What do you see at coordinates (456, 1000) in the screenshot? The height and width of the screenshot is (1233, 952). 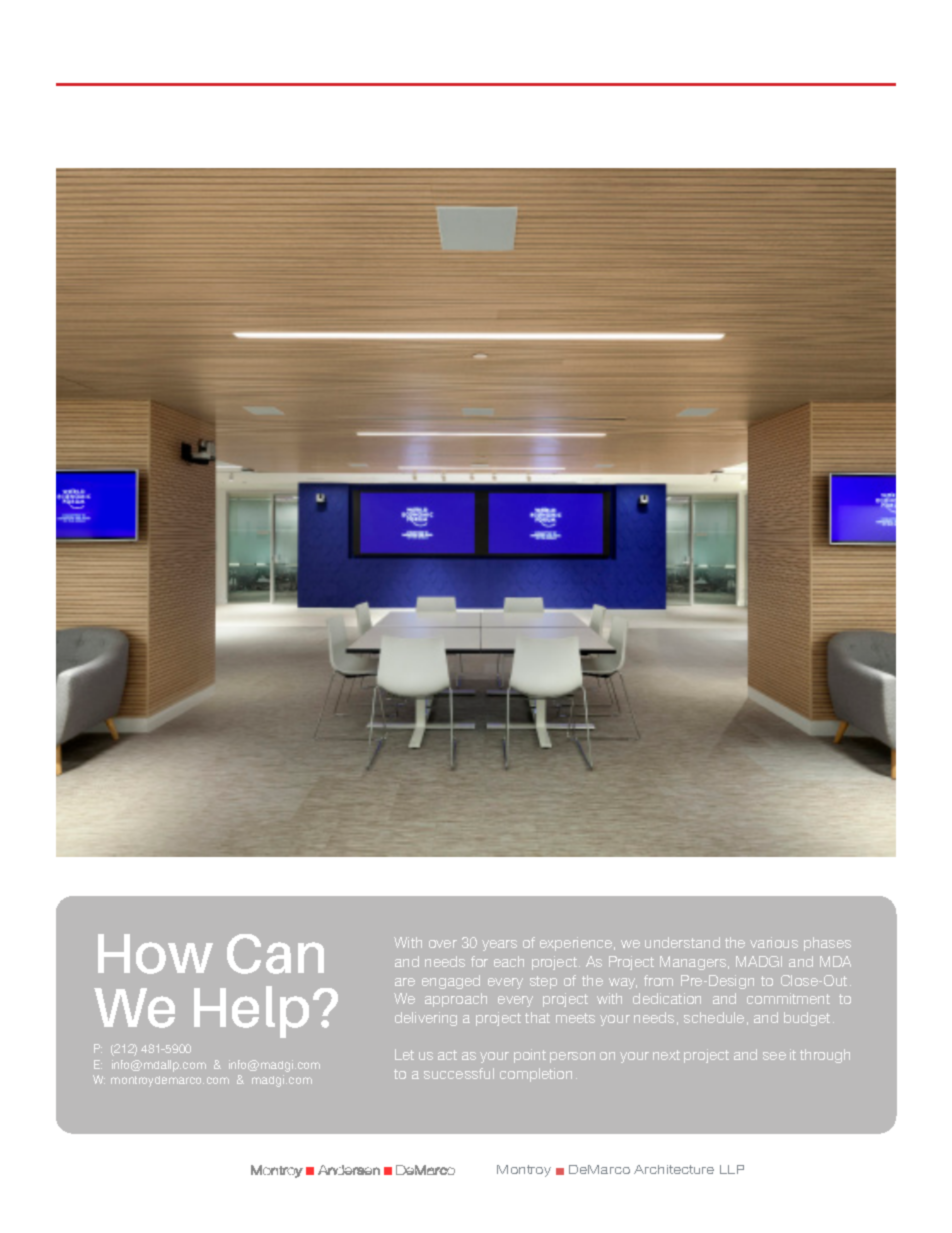 I see `approach` at bounding box center [456, 1000].
